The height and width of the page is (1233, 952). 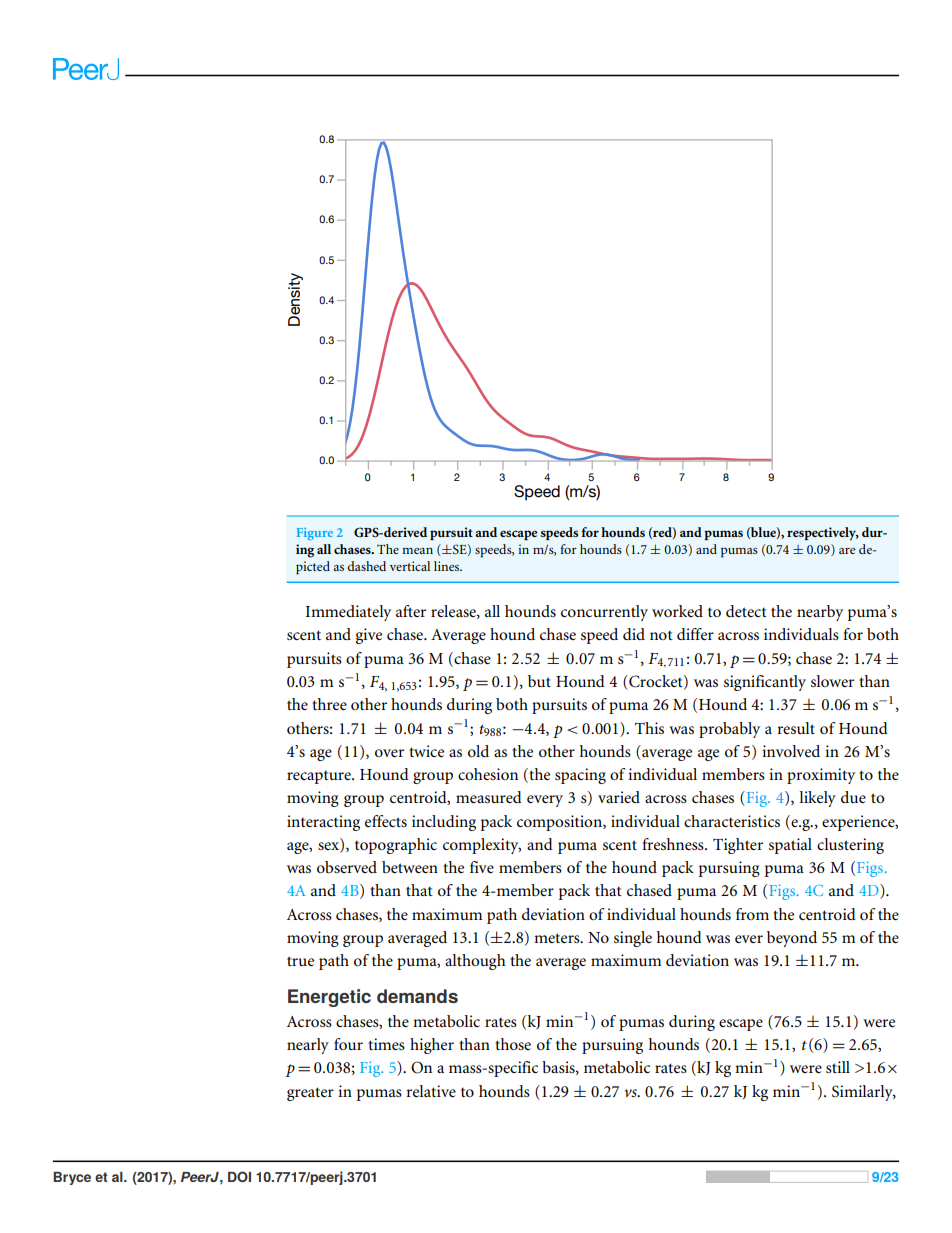 I want to click on Figure, so click(x=315, y=534).
